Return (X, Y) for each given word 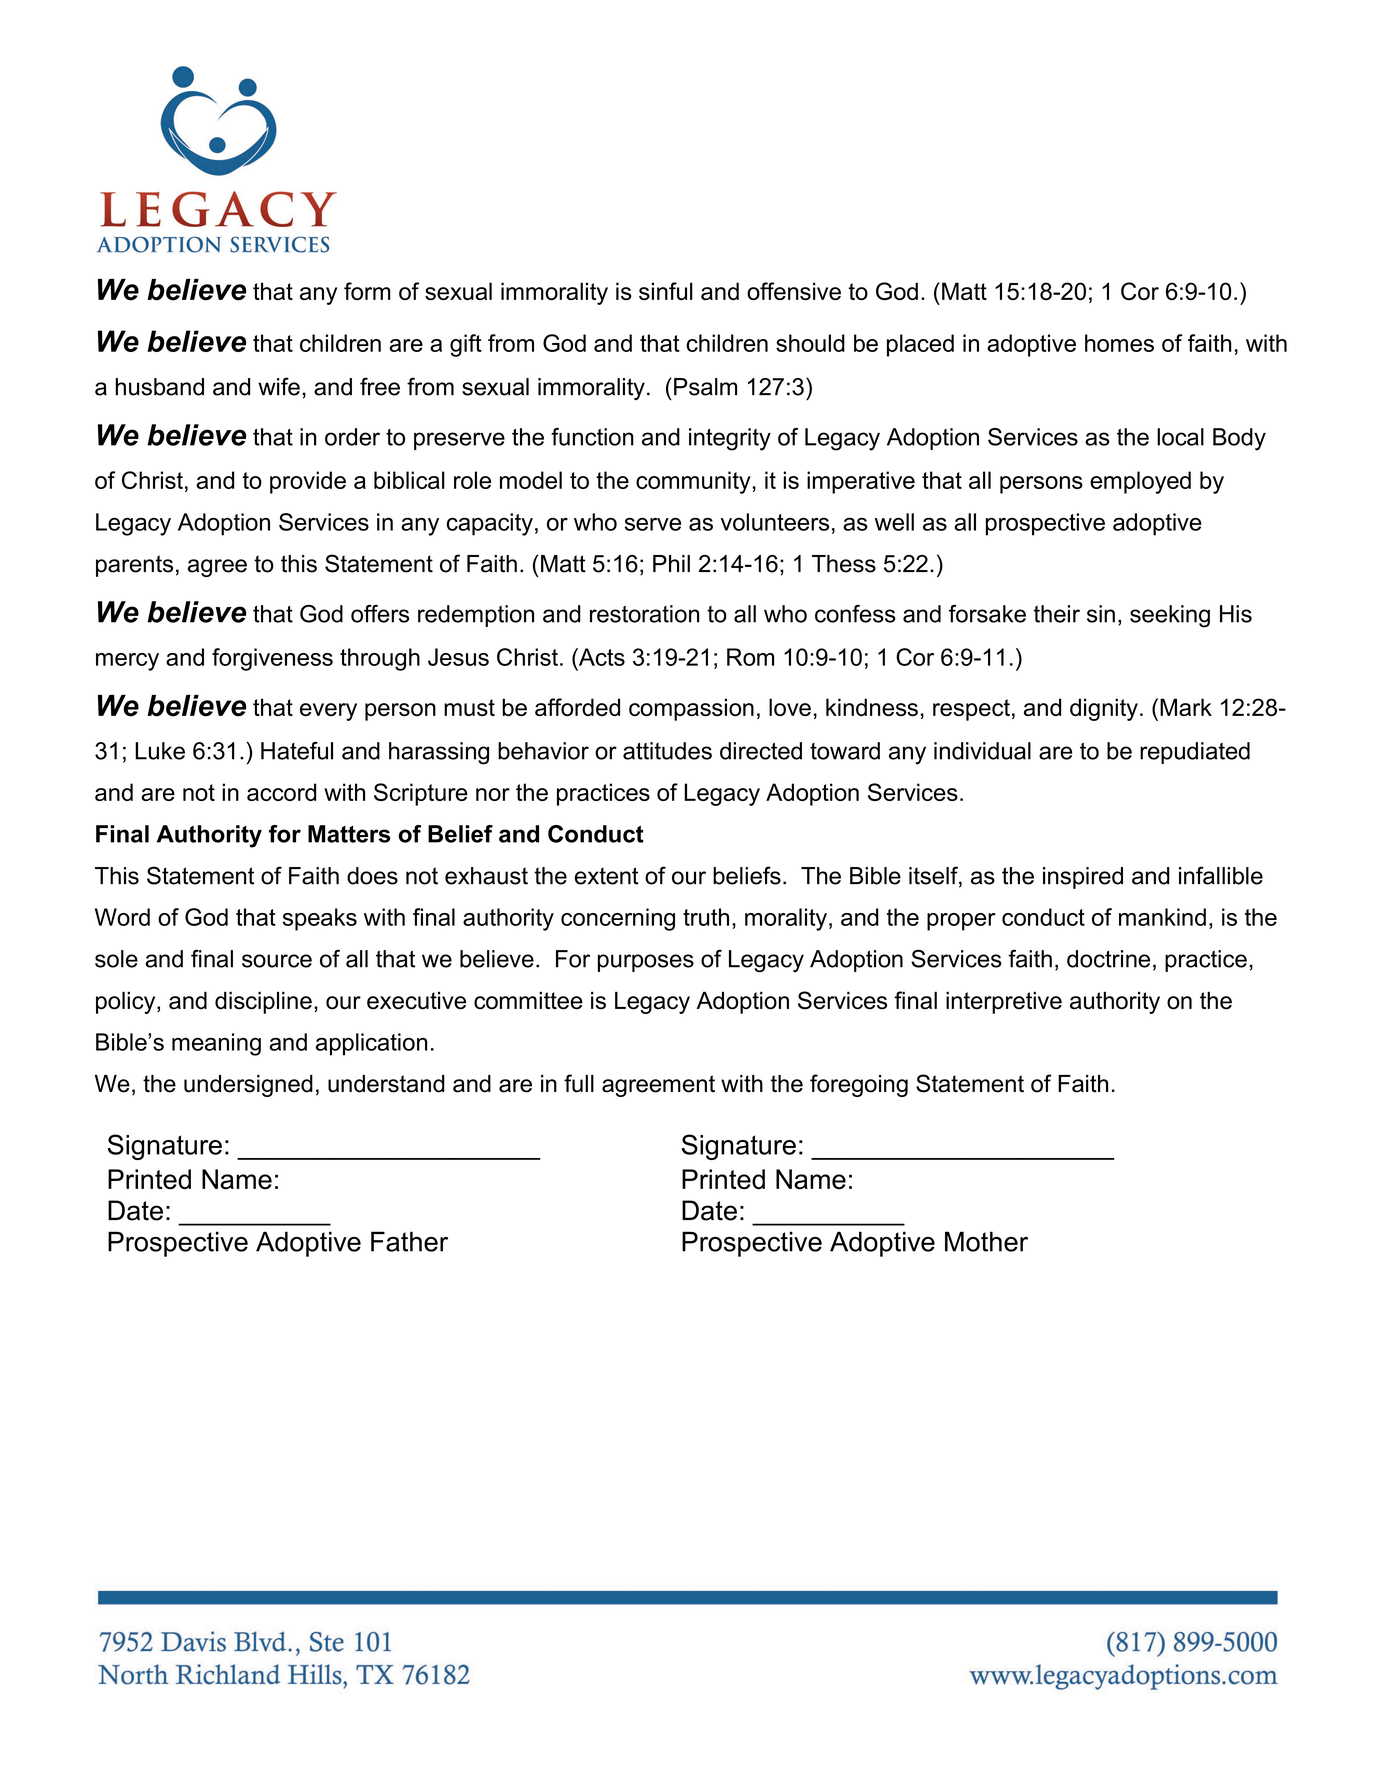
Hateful (297, 751)
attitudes (667, 751)
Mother (986, 1241)
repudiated (1195, 753)
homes (1119, 343)
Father (409, 1241)
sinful (666, 291)
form (367, 291)
